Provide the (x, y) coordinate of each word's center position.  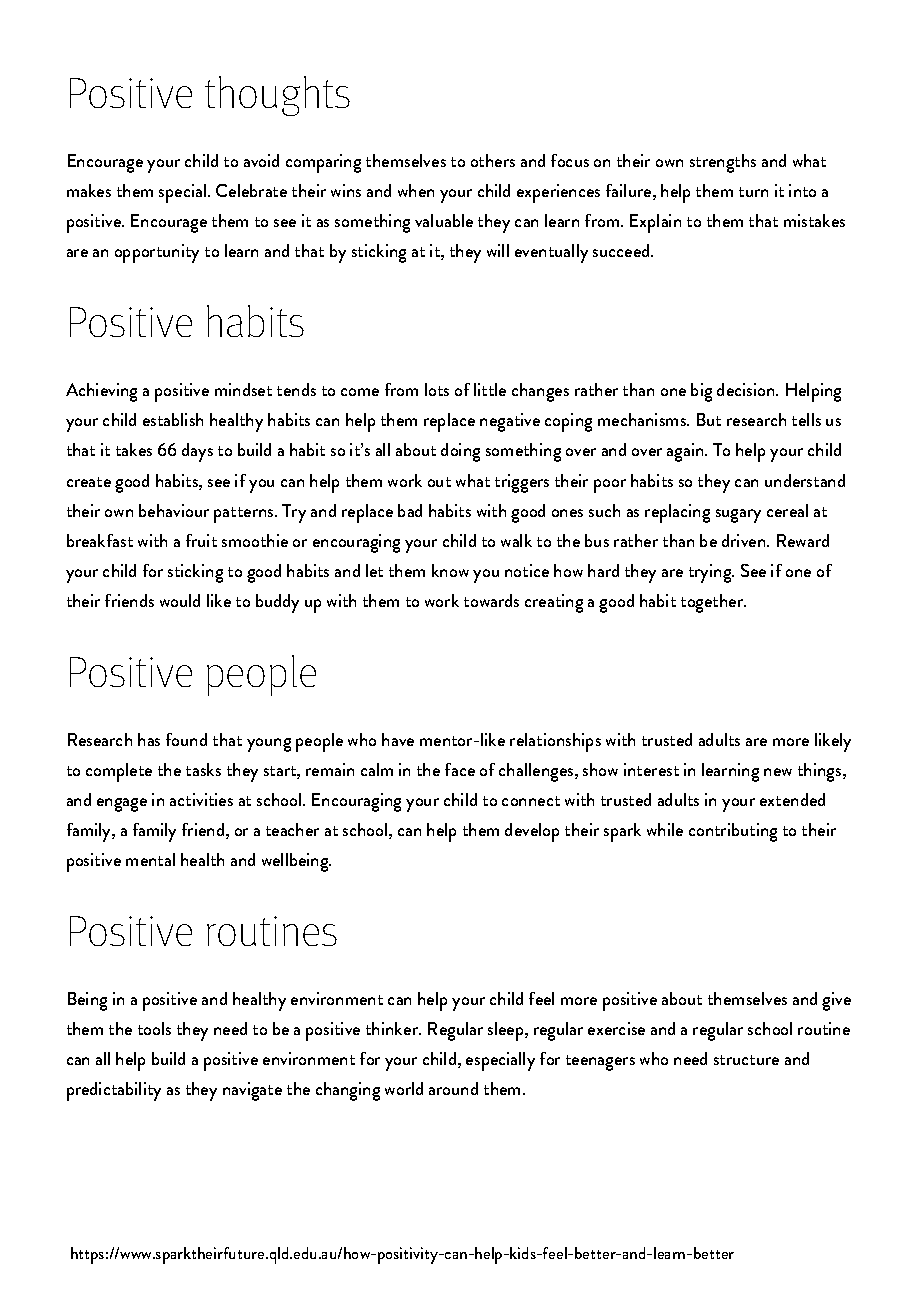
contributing (733, 832)
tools (154, 1028)
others (493, 160)
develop (532, 832)
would (180, 600)
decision (747, 389)
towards (491, 600)
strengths (723, 163)
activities (201, 799)
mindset (243, 389)
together (713, 603)
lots (437, 389)
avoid (261, 160)
